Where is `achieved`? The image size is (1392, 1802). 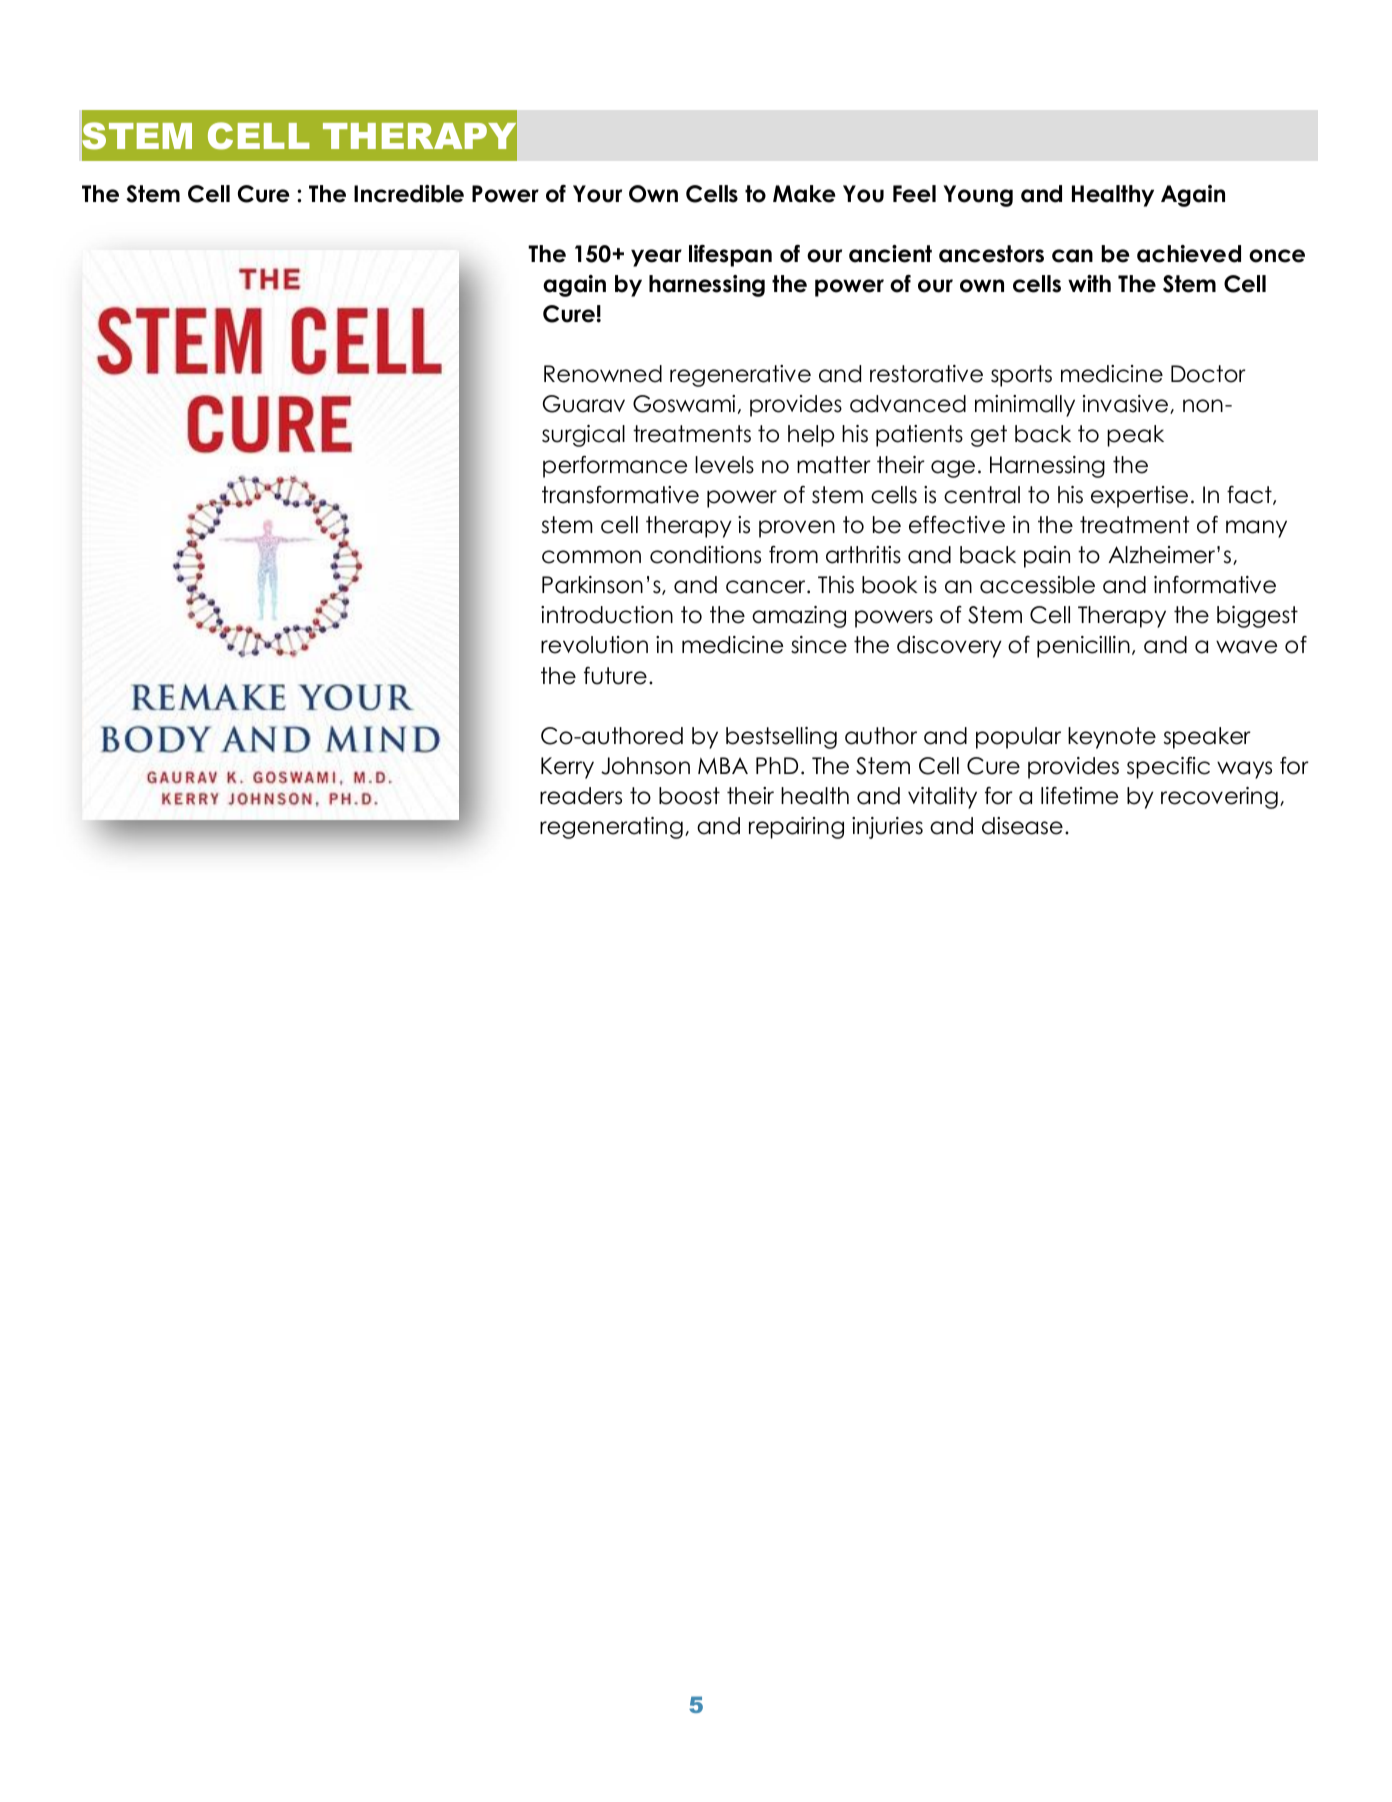 achieved is located at coordinates (1189, 254).
